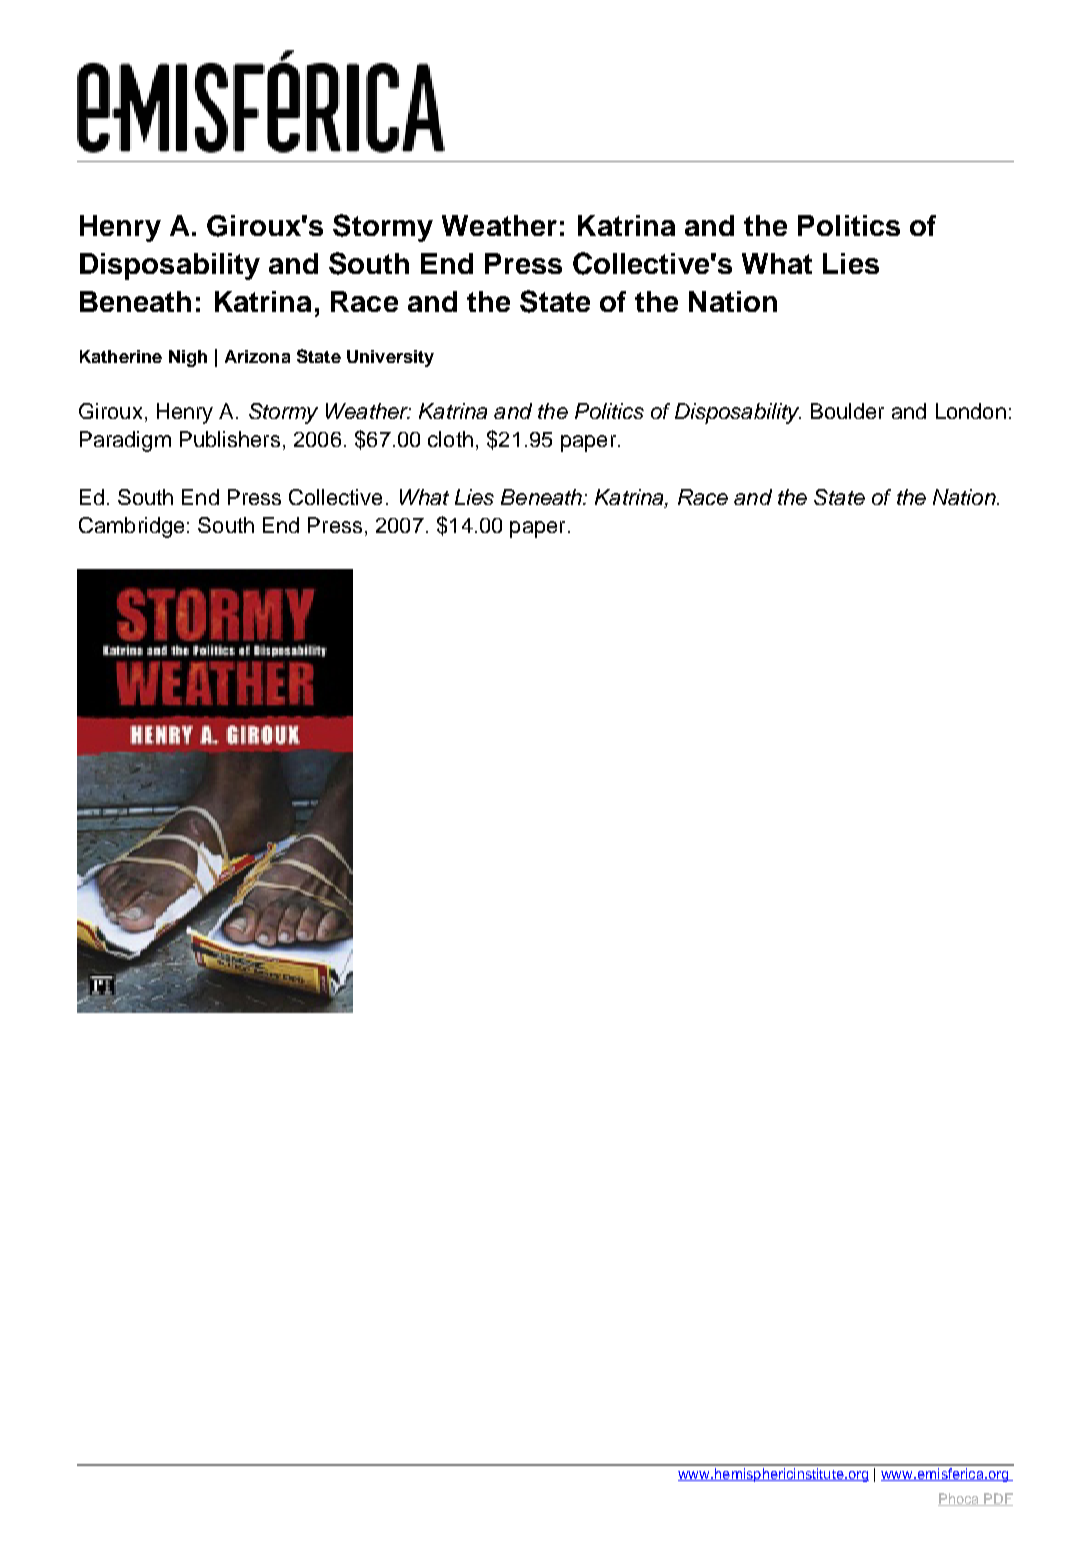 The width and height of the page is (1091, 1543). I want to click on PDF, so click(998, 1499).
